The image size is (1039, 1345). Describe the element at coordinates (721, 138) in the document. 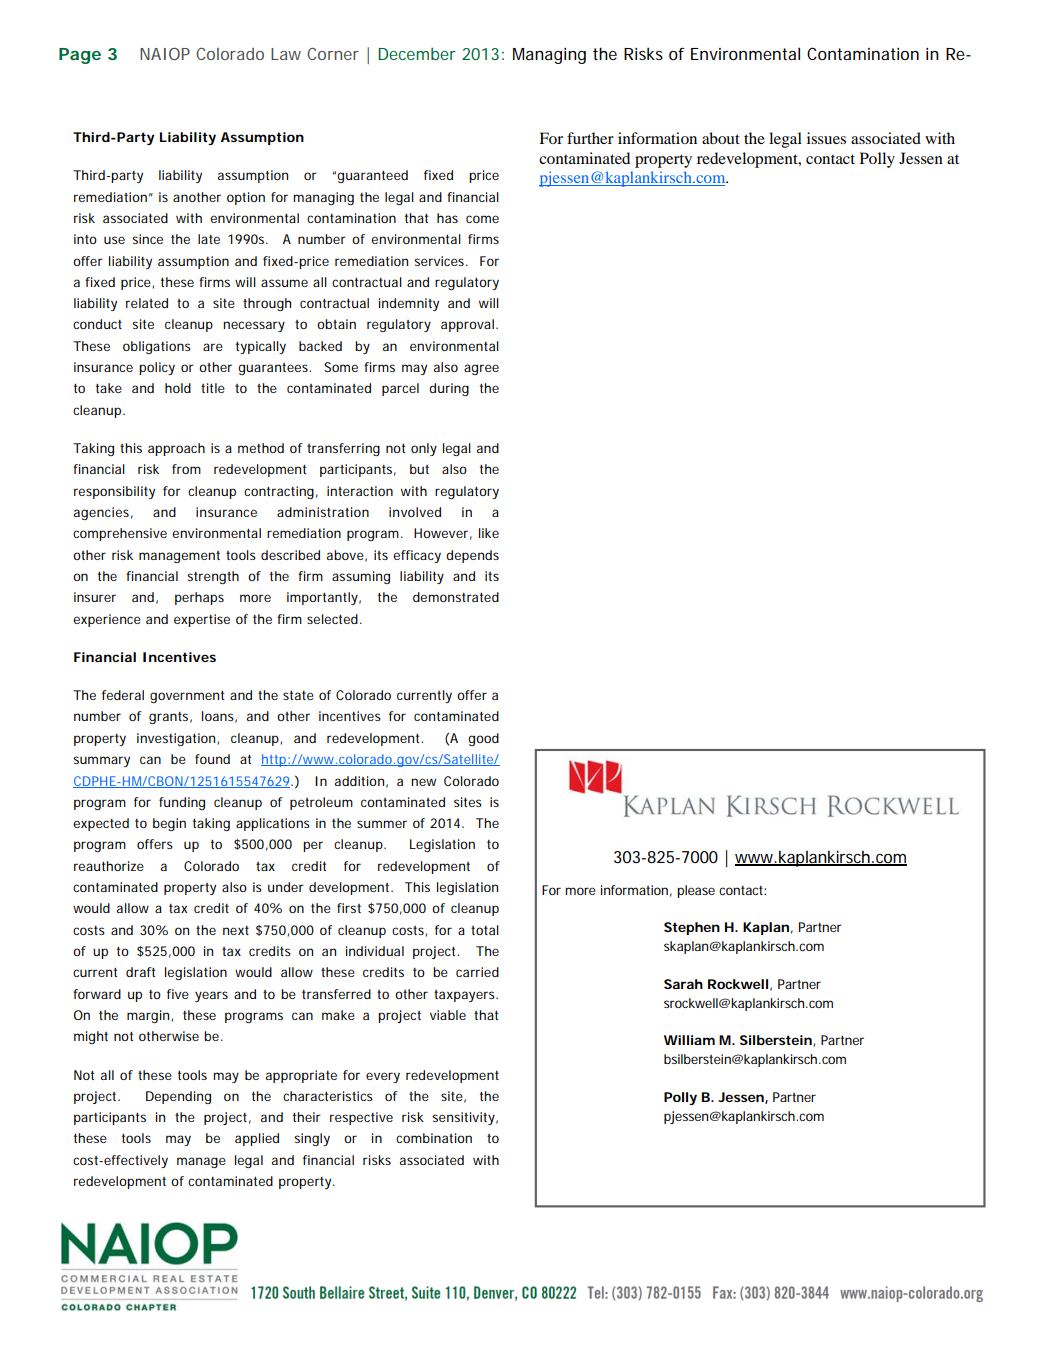

I see `about` at that location.
